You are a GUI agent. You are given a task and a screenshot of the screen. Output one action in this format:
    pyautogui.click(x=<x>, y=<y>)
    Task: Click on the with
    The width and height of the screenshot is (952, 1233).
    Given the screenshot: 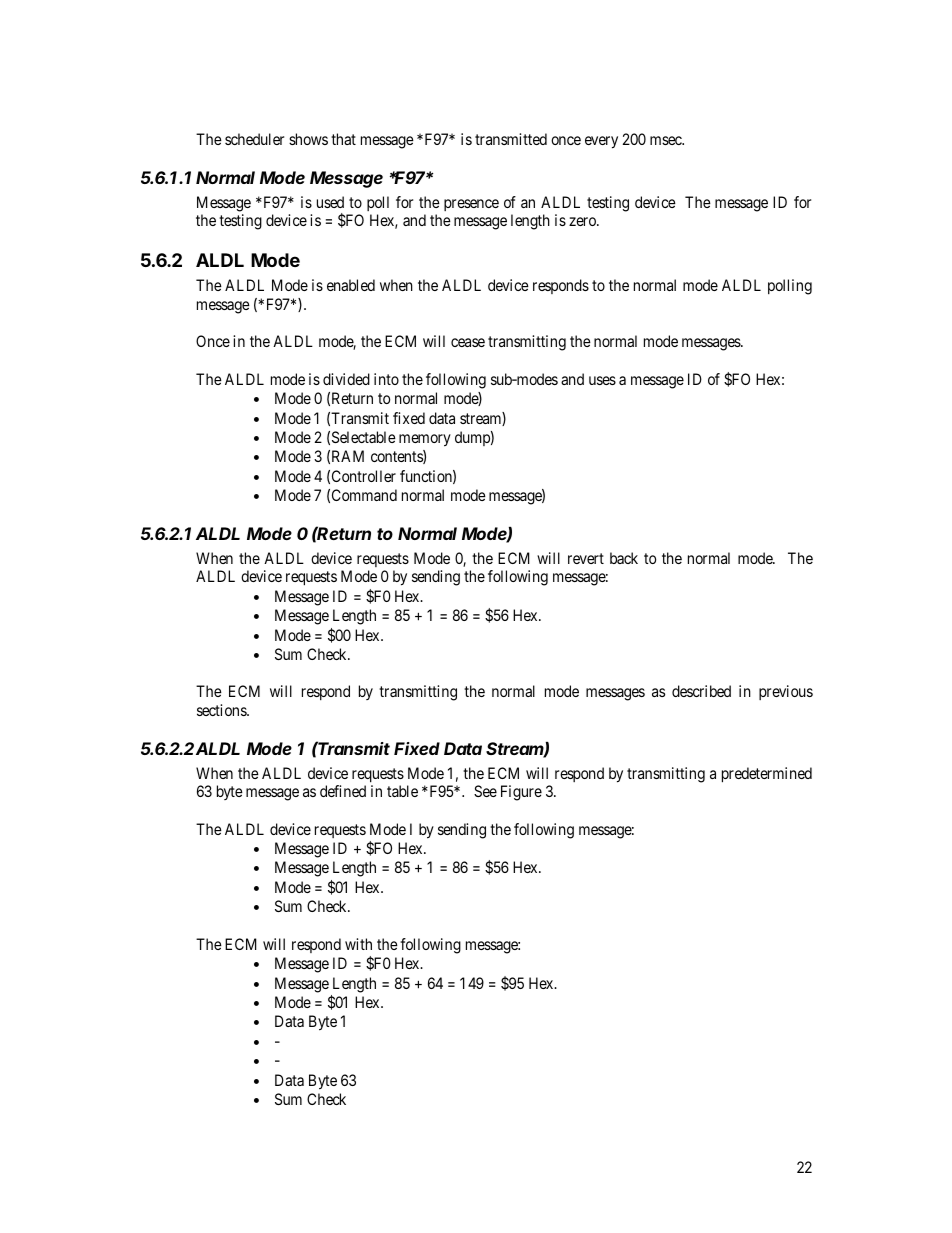 What is the action you would take?
    pyautogui.click(x=358, y=944)
